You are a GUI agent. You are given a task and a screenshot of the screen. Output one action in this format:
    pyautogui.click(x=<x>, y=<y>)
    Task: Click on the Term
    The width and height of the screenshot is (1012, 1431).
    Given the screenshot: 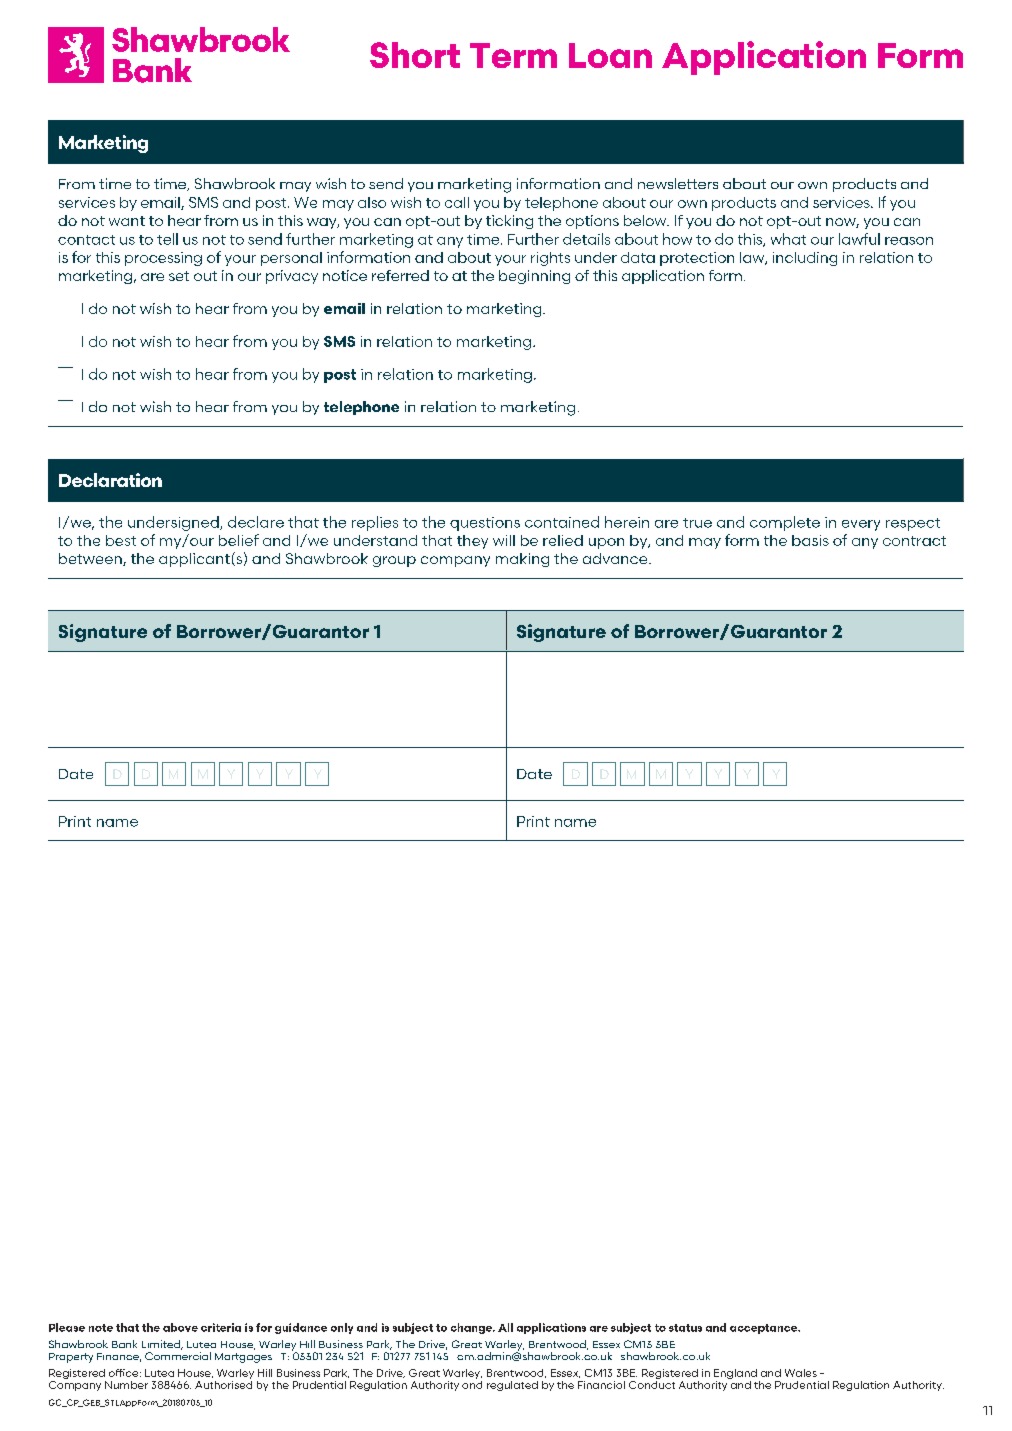 What is the action you would take?
    pyautogui.click(x=513, y=55)
